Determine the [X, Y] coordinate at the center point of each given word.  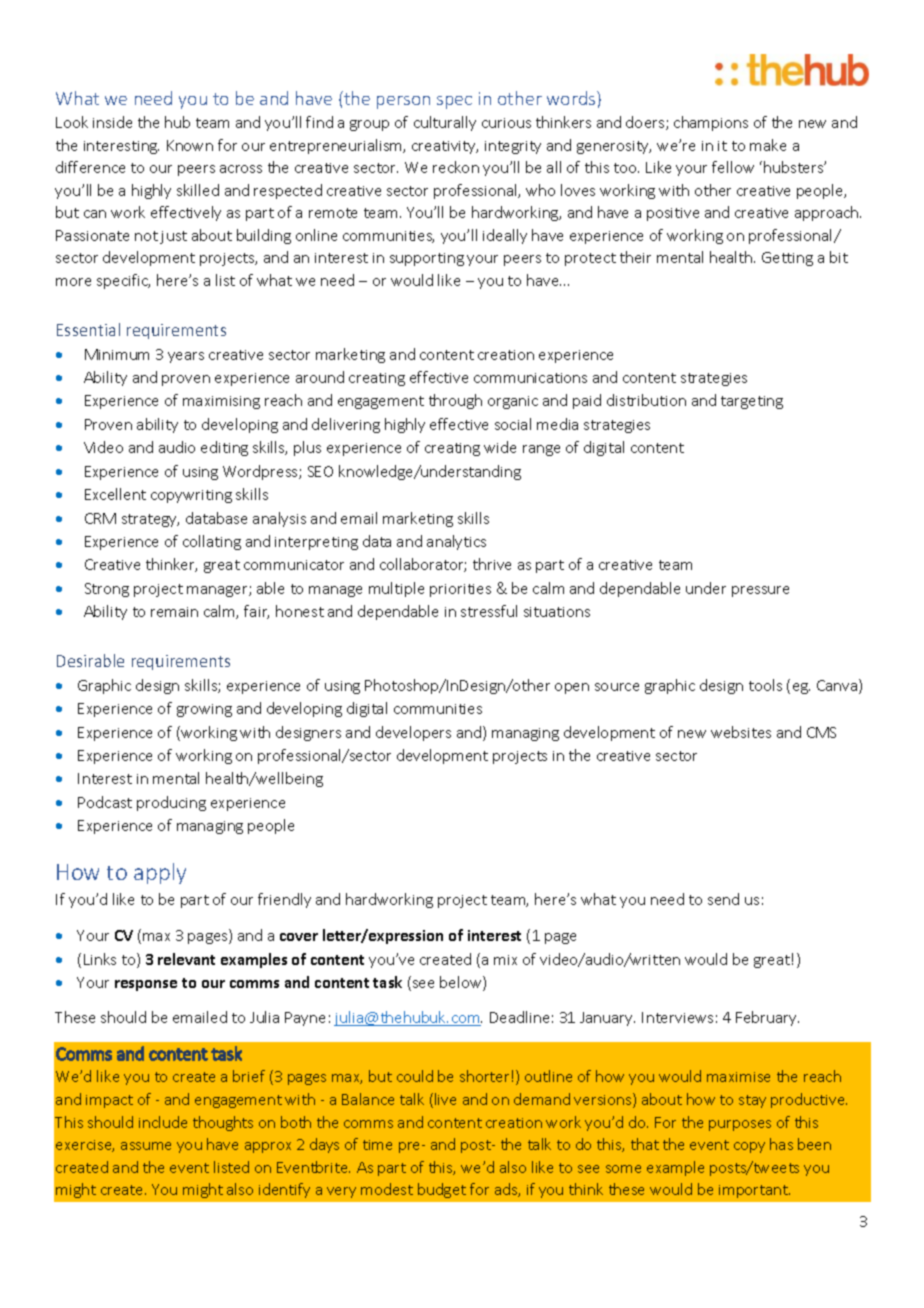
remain [174, 612]
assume [146, 1146]
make [768, 145]
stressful [489, 611]
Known [190, 145]
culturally [445, 123]
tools [765, 685]
